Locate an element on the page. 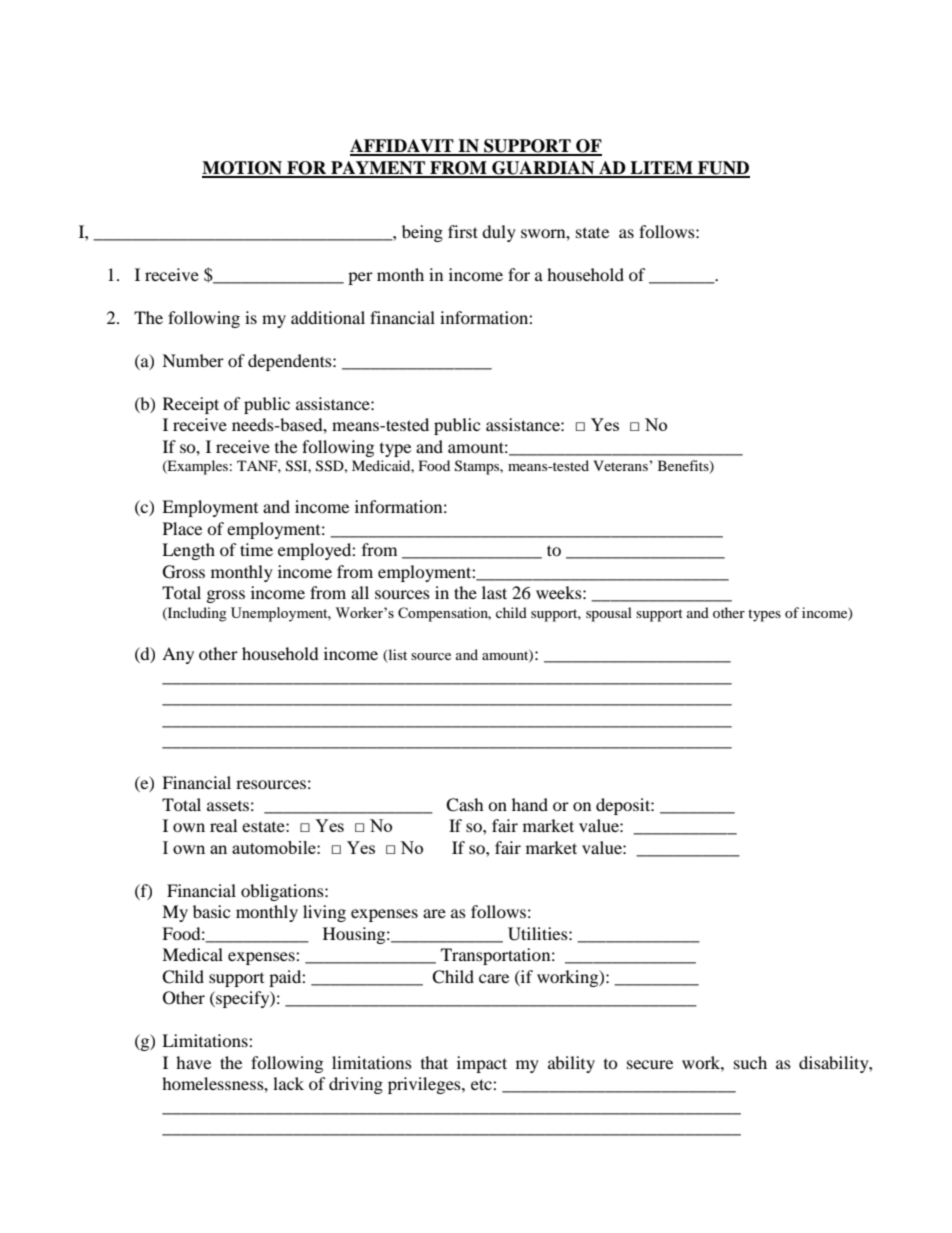  MOTION is located at coordinates (243, 169).
